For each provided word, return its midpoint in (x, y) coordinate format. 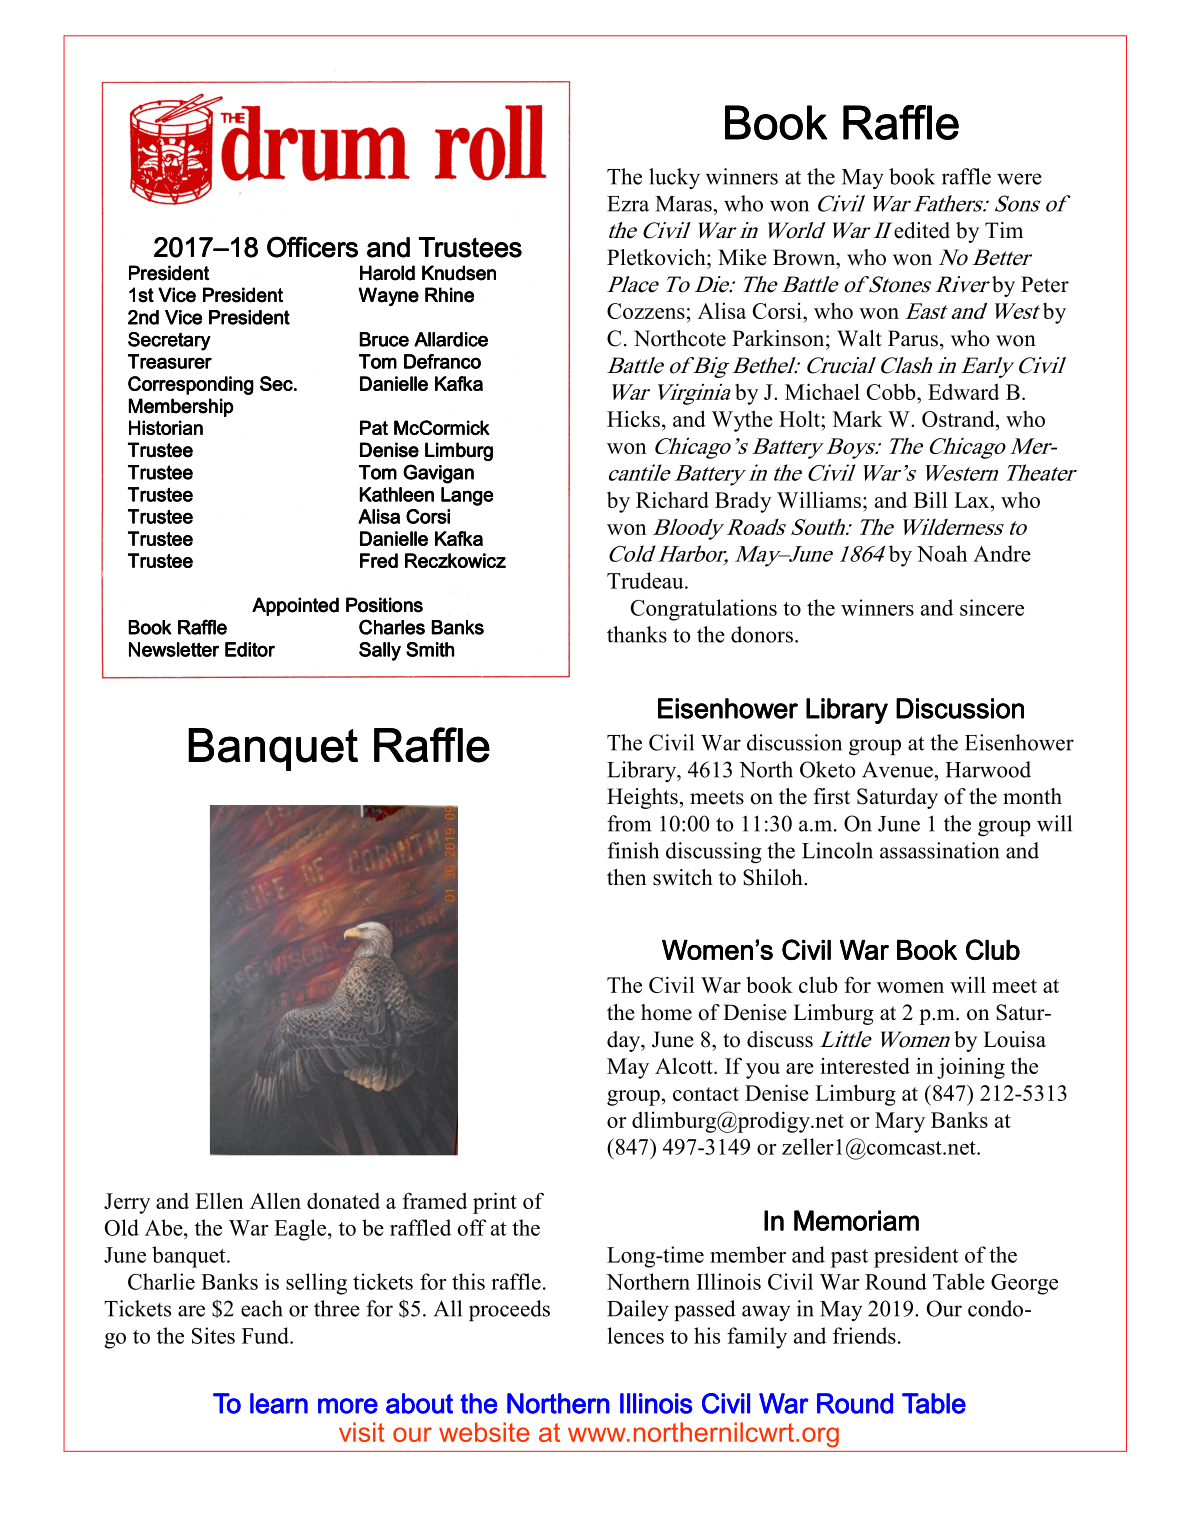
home (666, 1012)
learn (279, 1403)
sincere (992, 607)
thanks (637, 634)
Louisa (1014, 1039)
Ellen (219, 1200)
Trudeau (646, 580)
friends (864, 1335)
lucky (674, 178)
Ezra (628, 204)
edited (922, 230)
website (484, 1432)
